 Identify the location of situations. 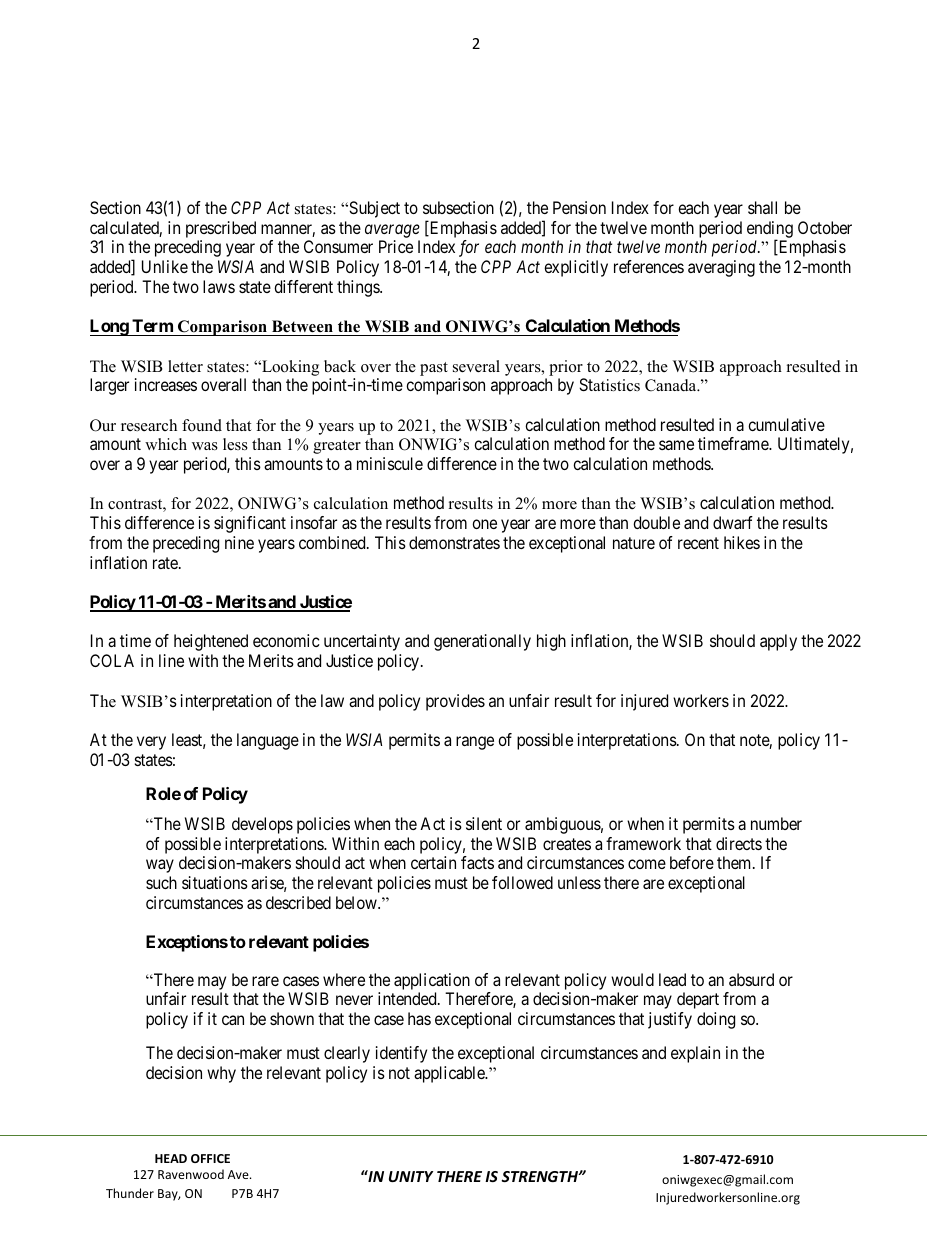
(215, 882).
